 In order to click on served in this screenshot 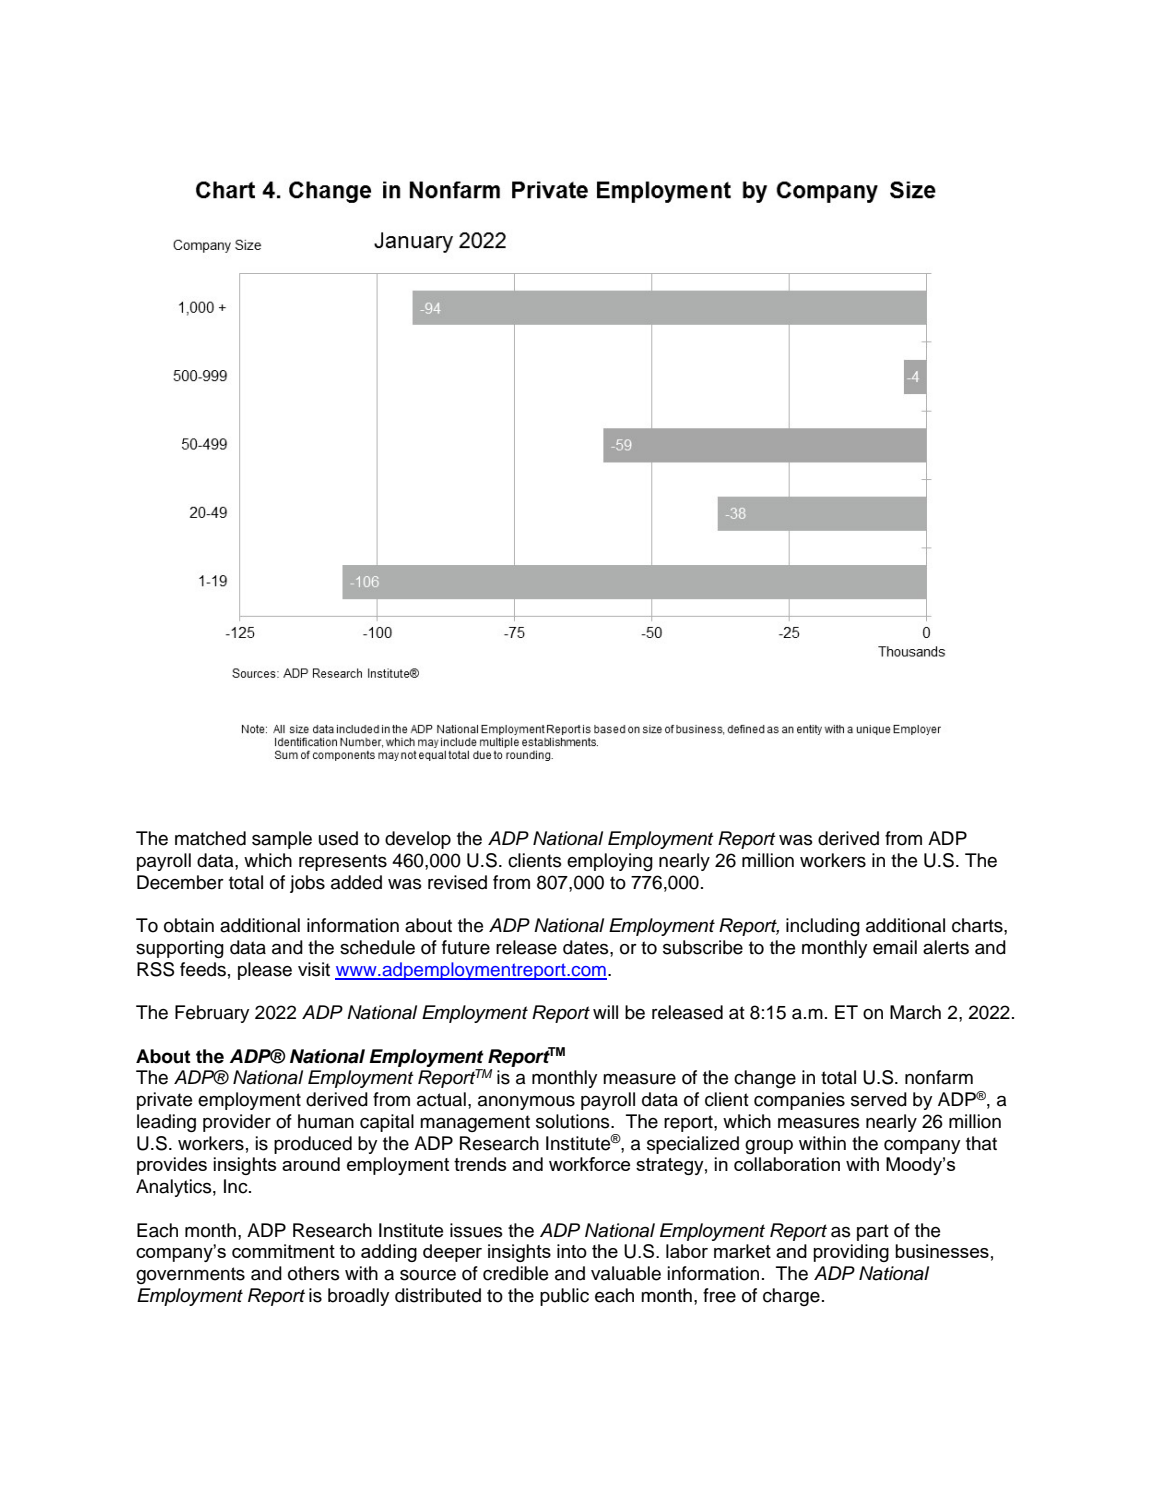, I will do `click(879, 1099)`.
